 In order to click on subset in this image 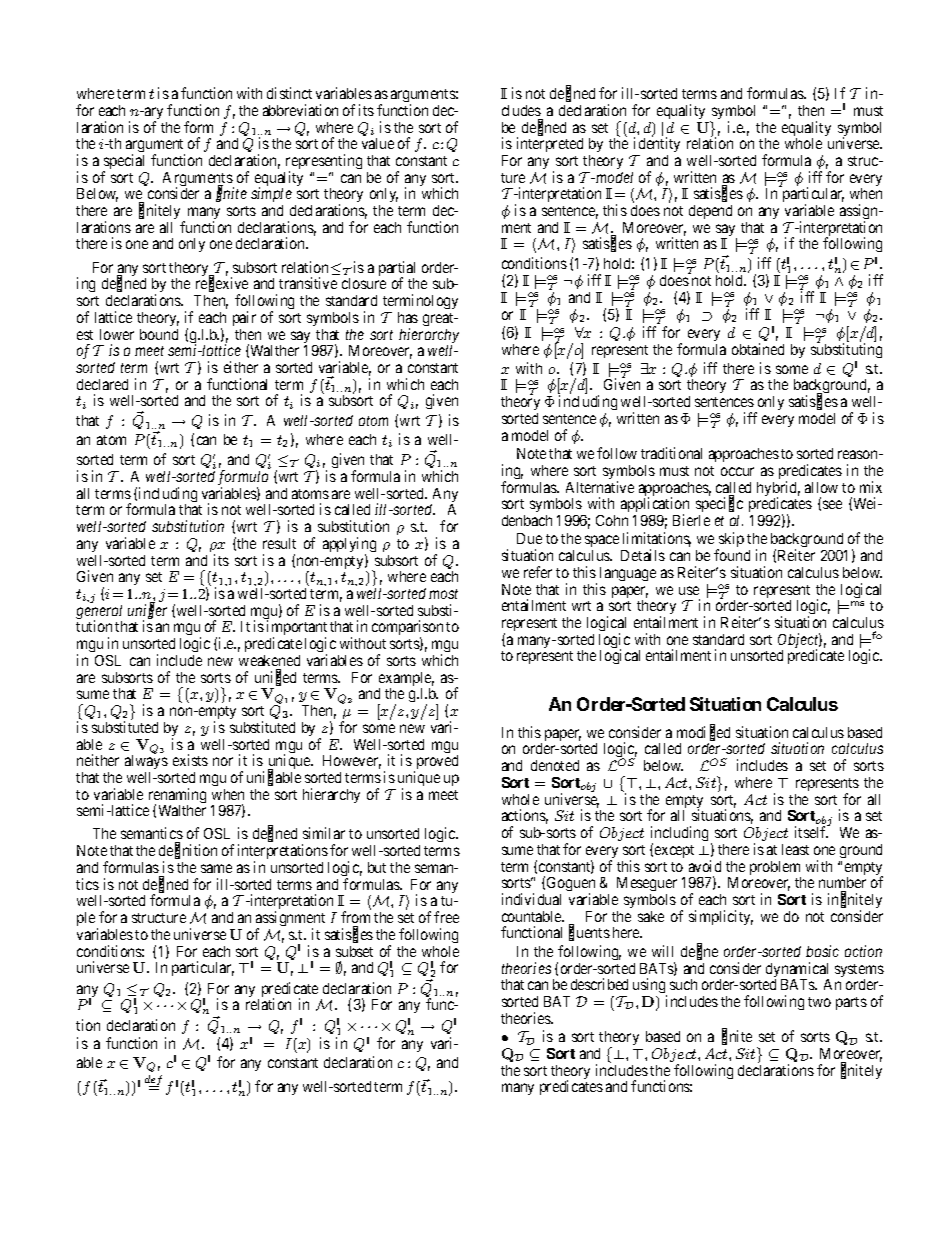, I will do `click(354, 951)`.
